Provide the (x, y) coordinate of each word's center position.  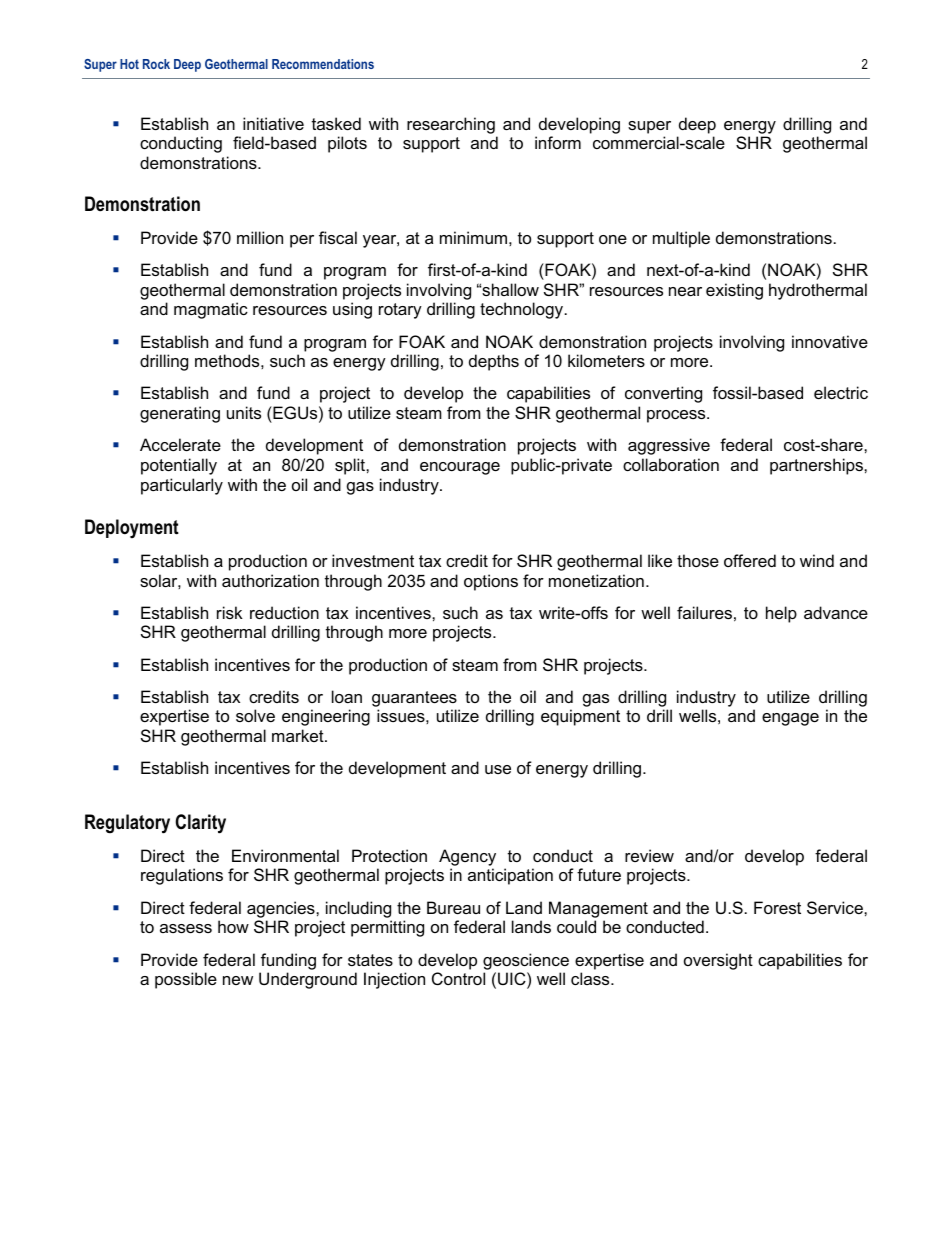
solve (255, 715)
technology (523, 310)
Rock (156, 64)
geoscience (526, 961)
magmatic (211, 310)
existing (734, 291)
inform (558, 142)
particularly (182, 486)
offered (750, 560)
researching (451, 125)
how (233, 926)
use (498, 769)
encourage (460, 468)
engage (790, 719)
